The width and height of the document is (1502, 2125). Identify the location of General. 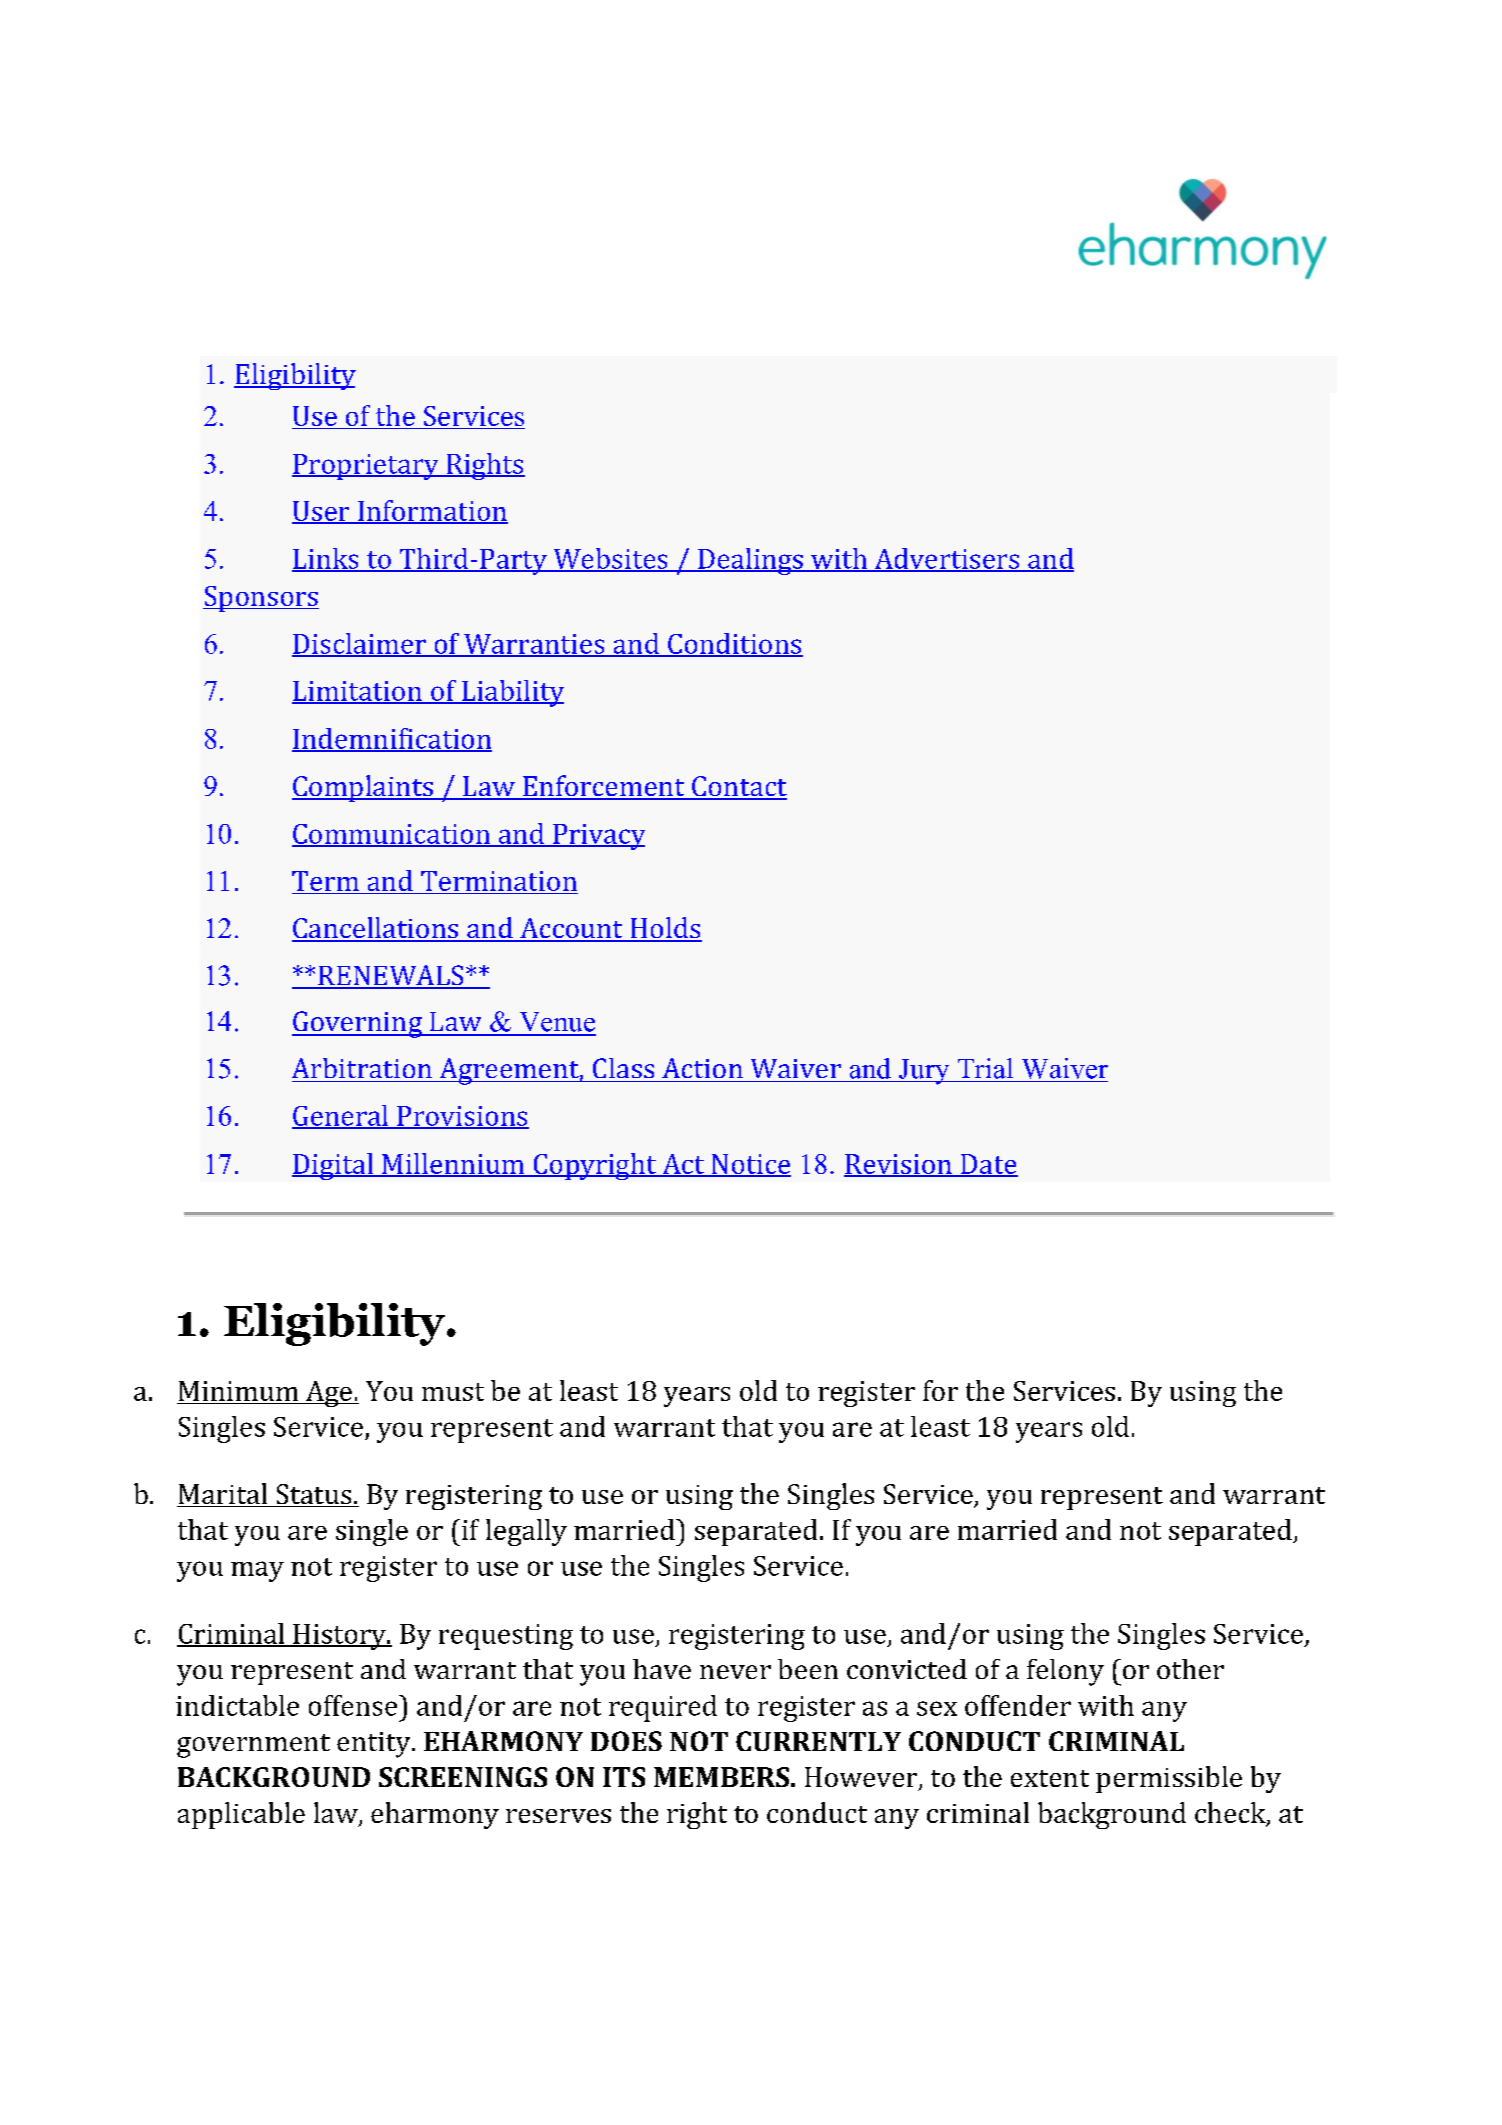
(341, 1116).
